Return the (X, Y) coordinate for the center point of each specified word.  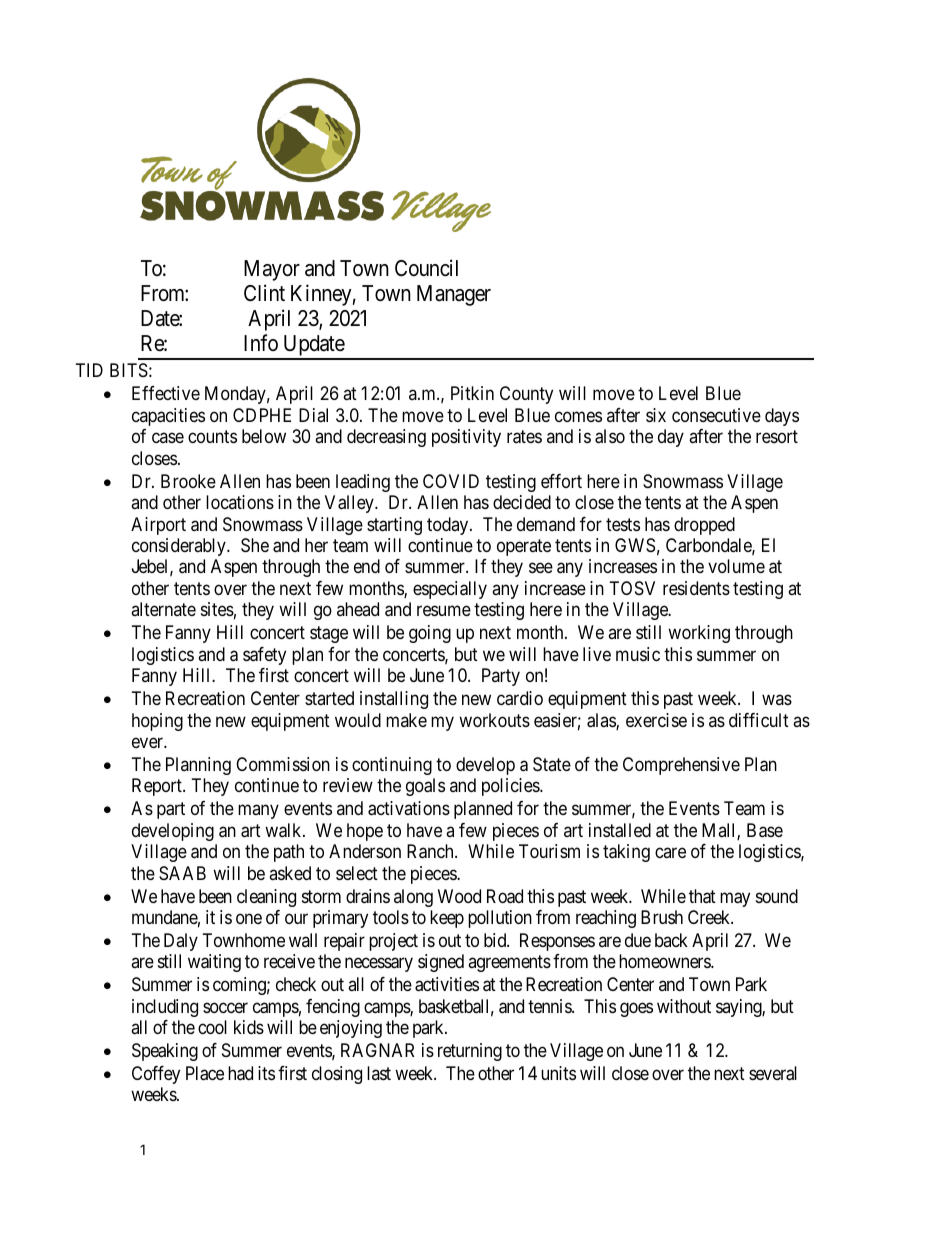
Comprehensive (681, 766)
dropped (704, 526)
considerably (180, 547)
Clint (264, 292)
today (449, 526)
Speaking (165, 1052)
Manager (454, 295)
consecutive (716, 415)
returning (470, 1052)
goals (425, 787)
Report (158, 787)
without (684, 1006)
